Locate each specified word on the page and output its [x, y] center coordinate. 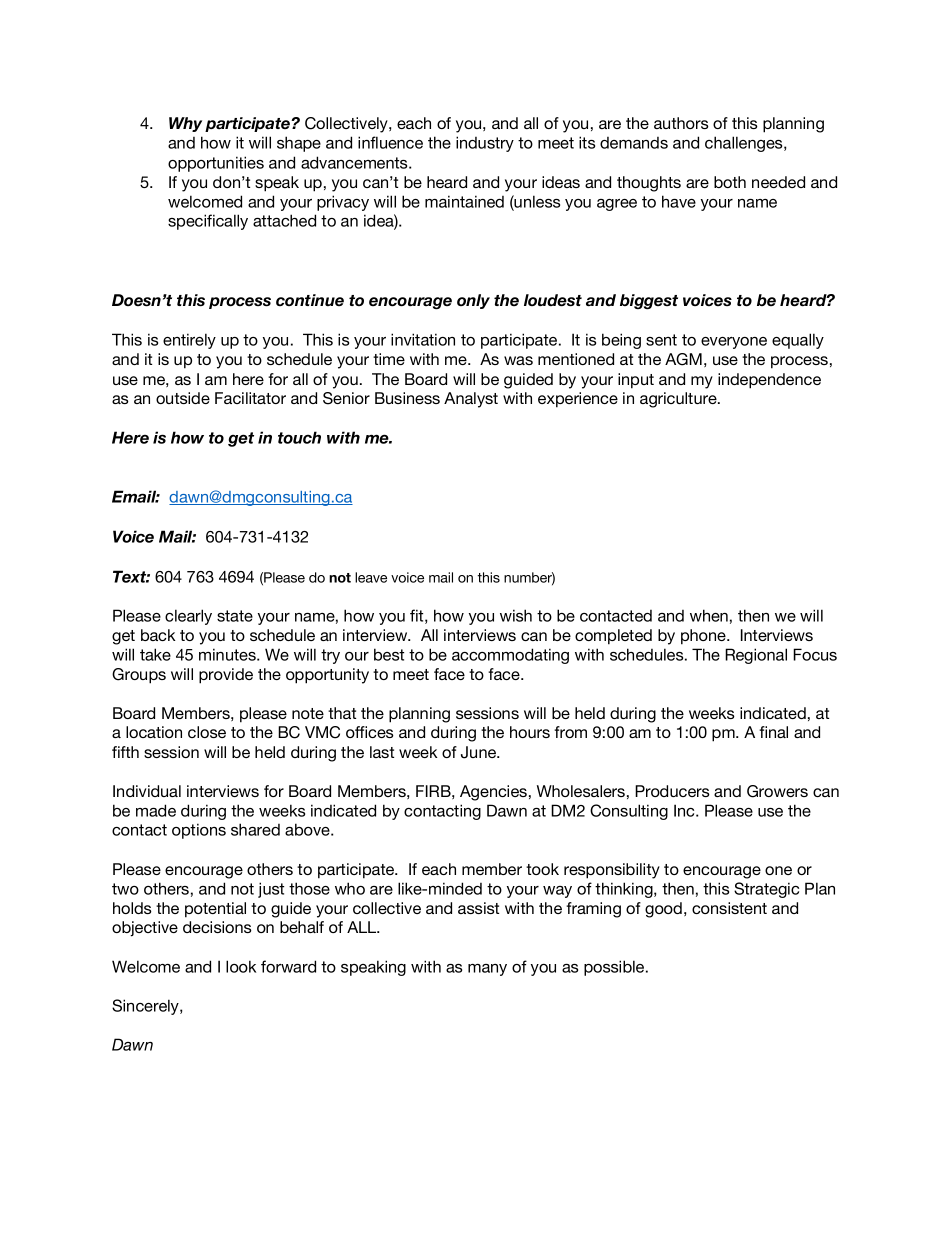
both [730, 182]
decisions [217, 927]
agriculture [679, 400]
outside [183, 398]
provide [226, 676]
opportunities [216, 164]
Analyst [471, 400]
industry [485, 144]
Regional [756, 656]
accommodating [510, 656]
